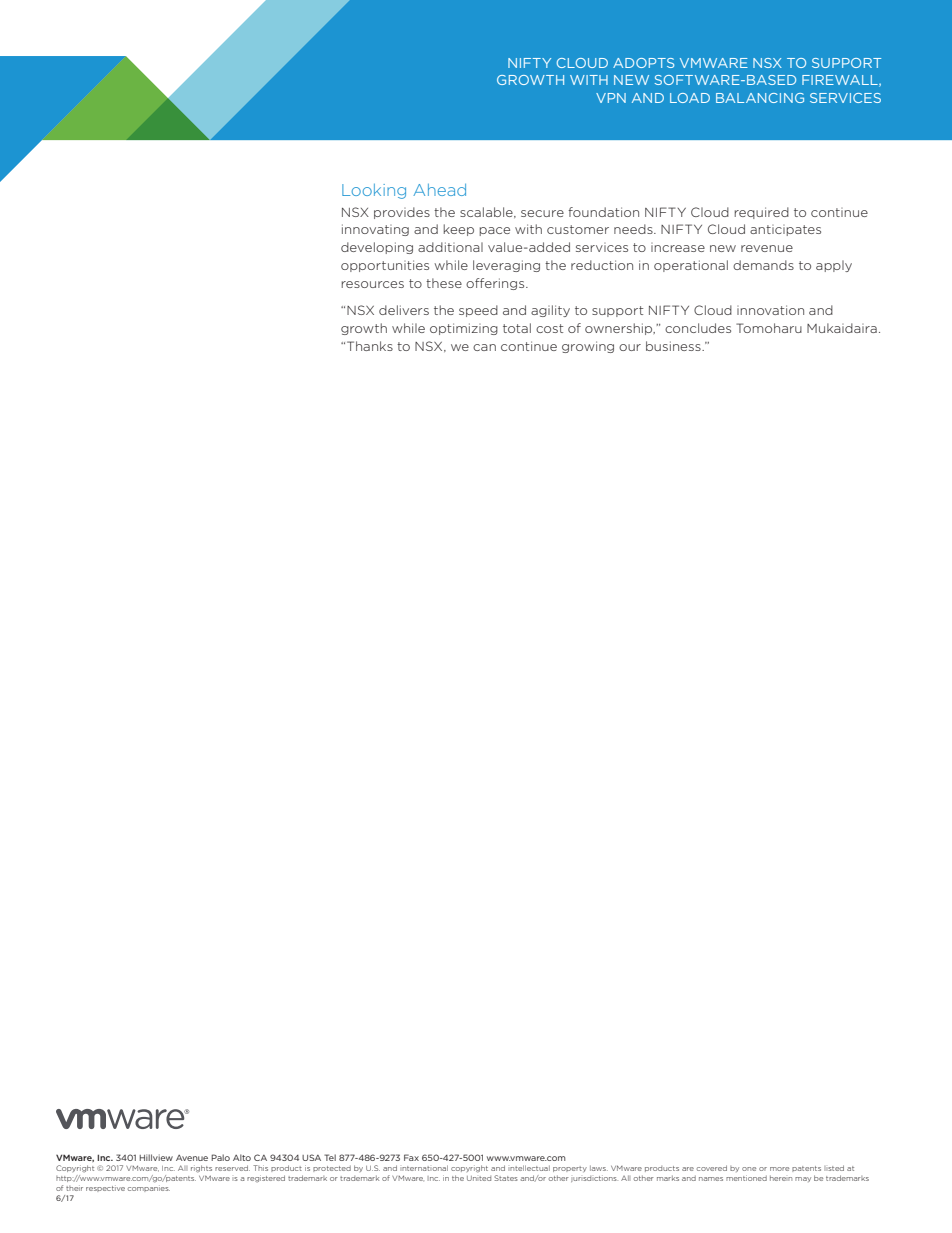 This screenshot has width=952, height=1233. I want to click on Thanks, so click(370, 346).
